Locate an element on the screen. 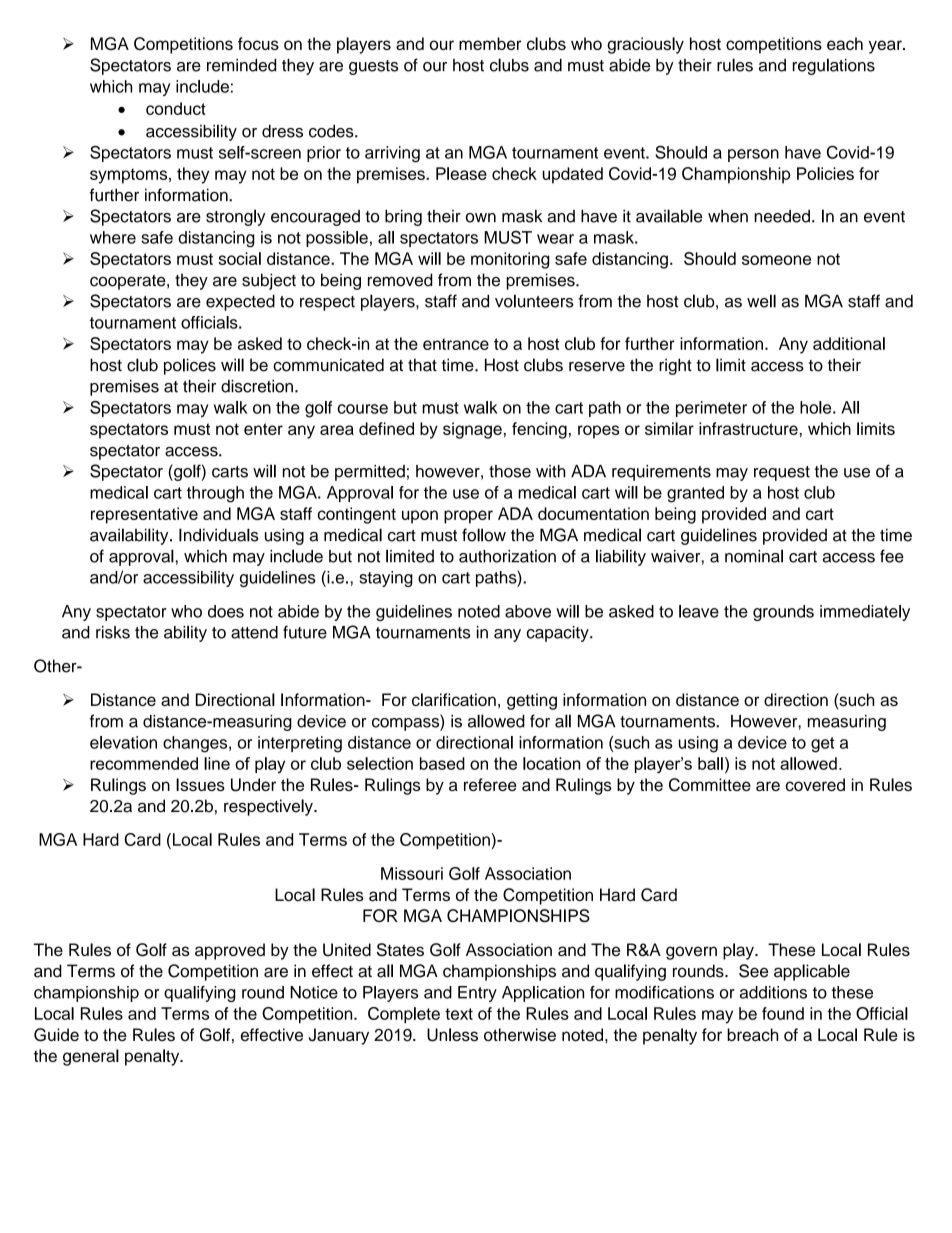  member is located at coordinates (490, 43).
